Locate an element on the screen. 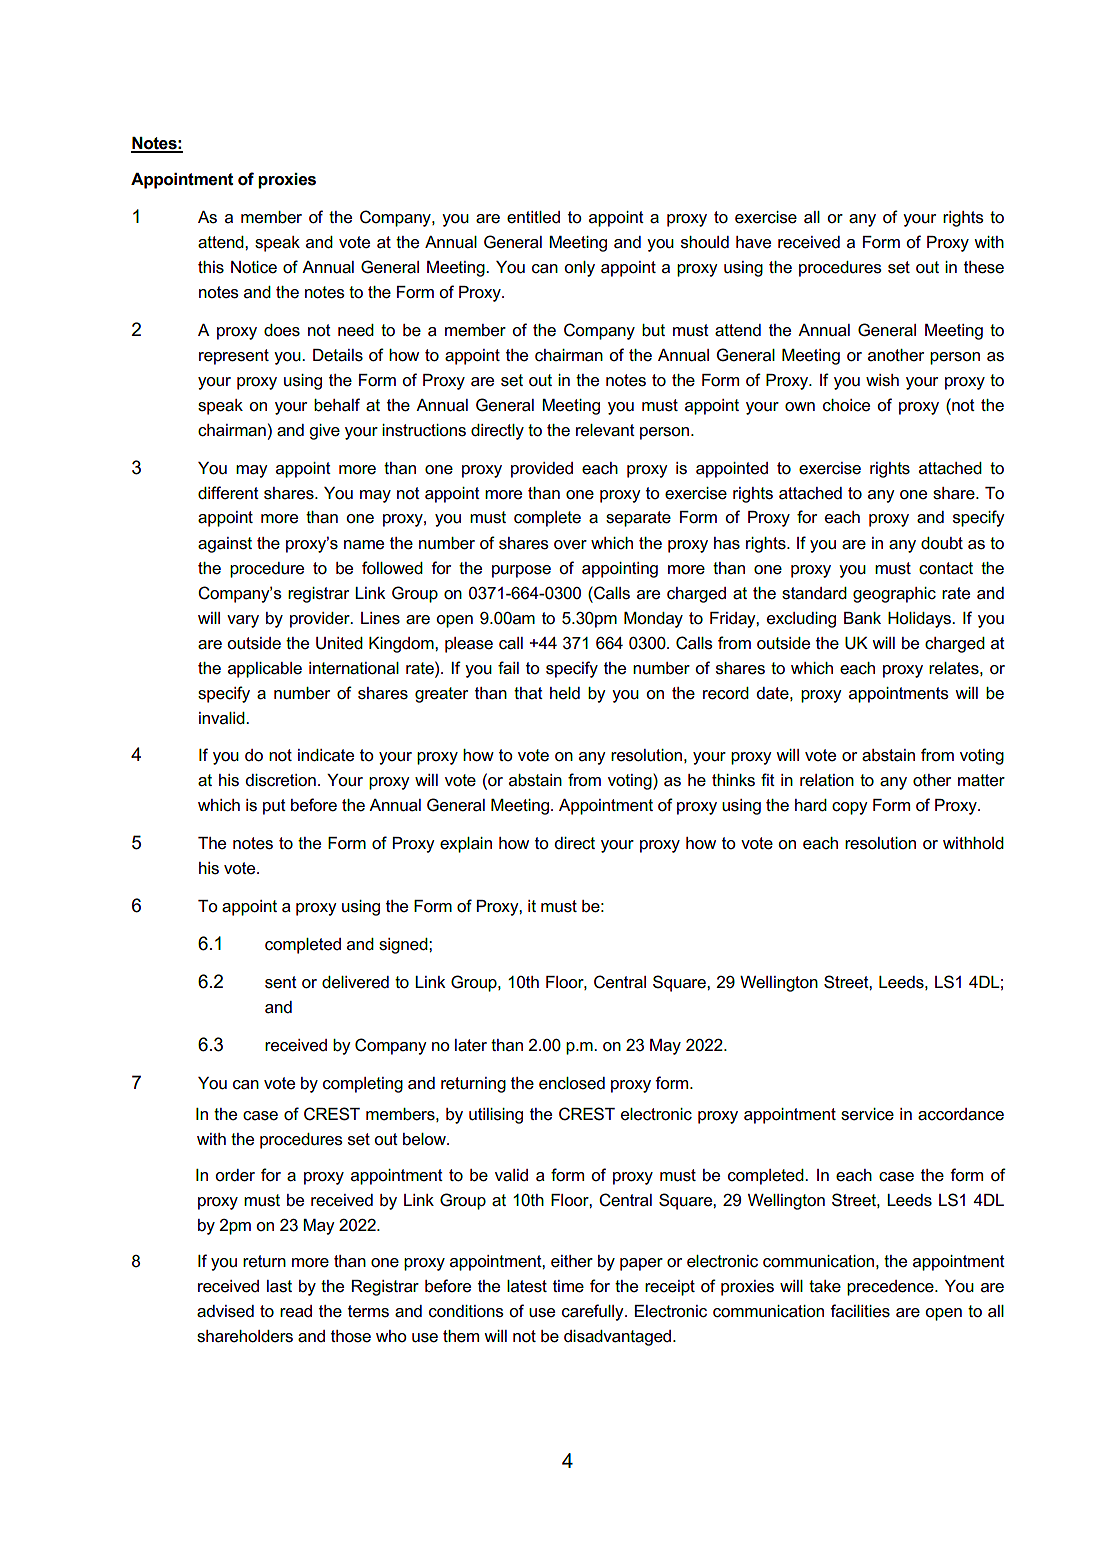 The height and width of the screenshot is (1563, 1104). precedence is located at coordinates (891, 1288).
